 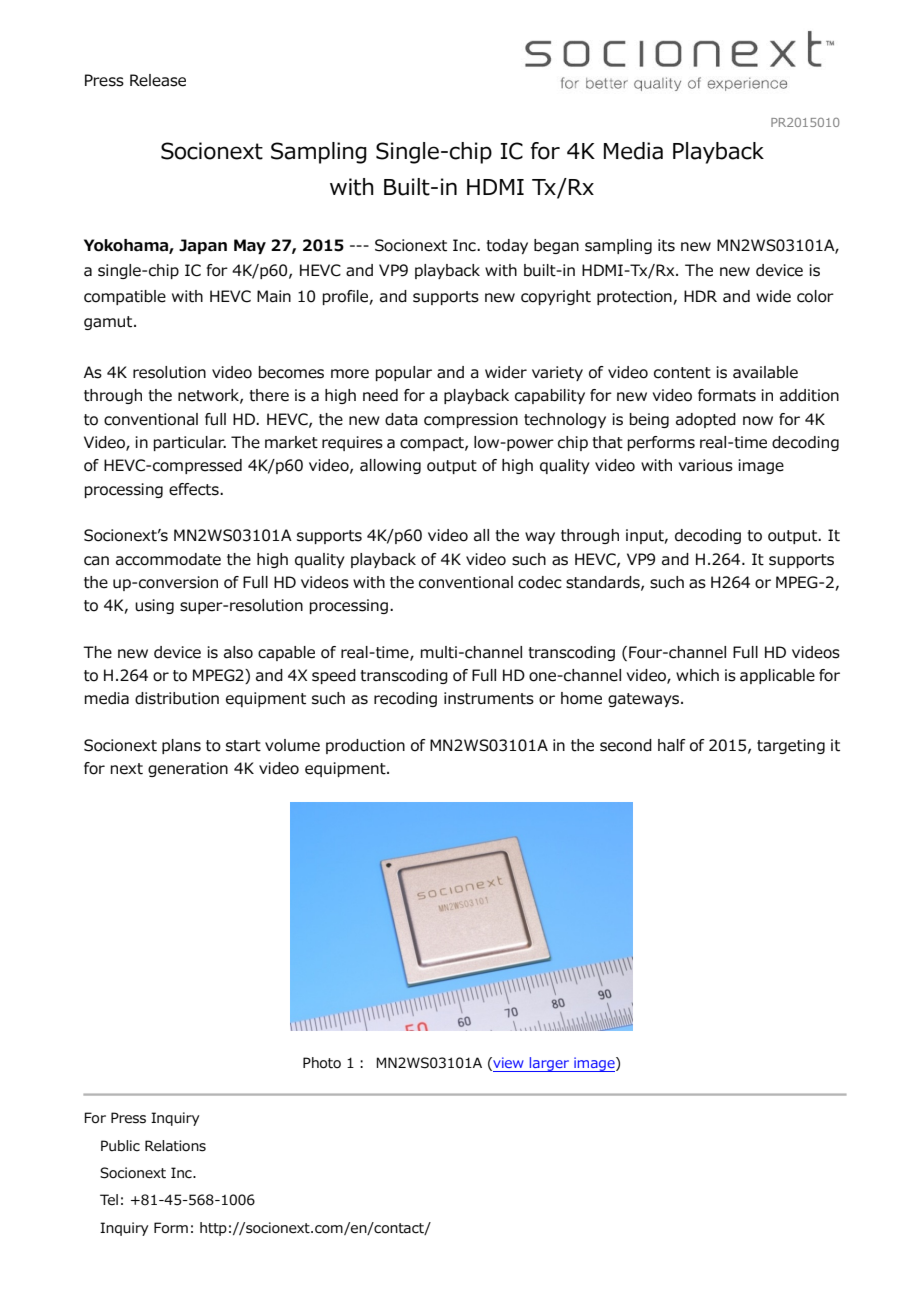 I want to click on Photo, so click(x=322, y=1063).
